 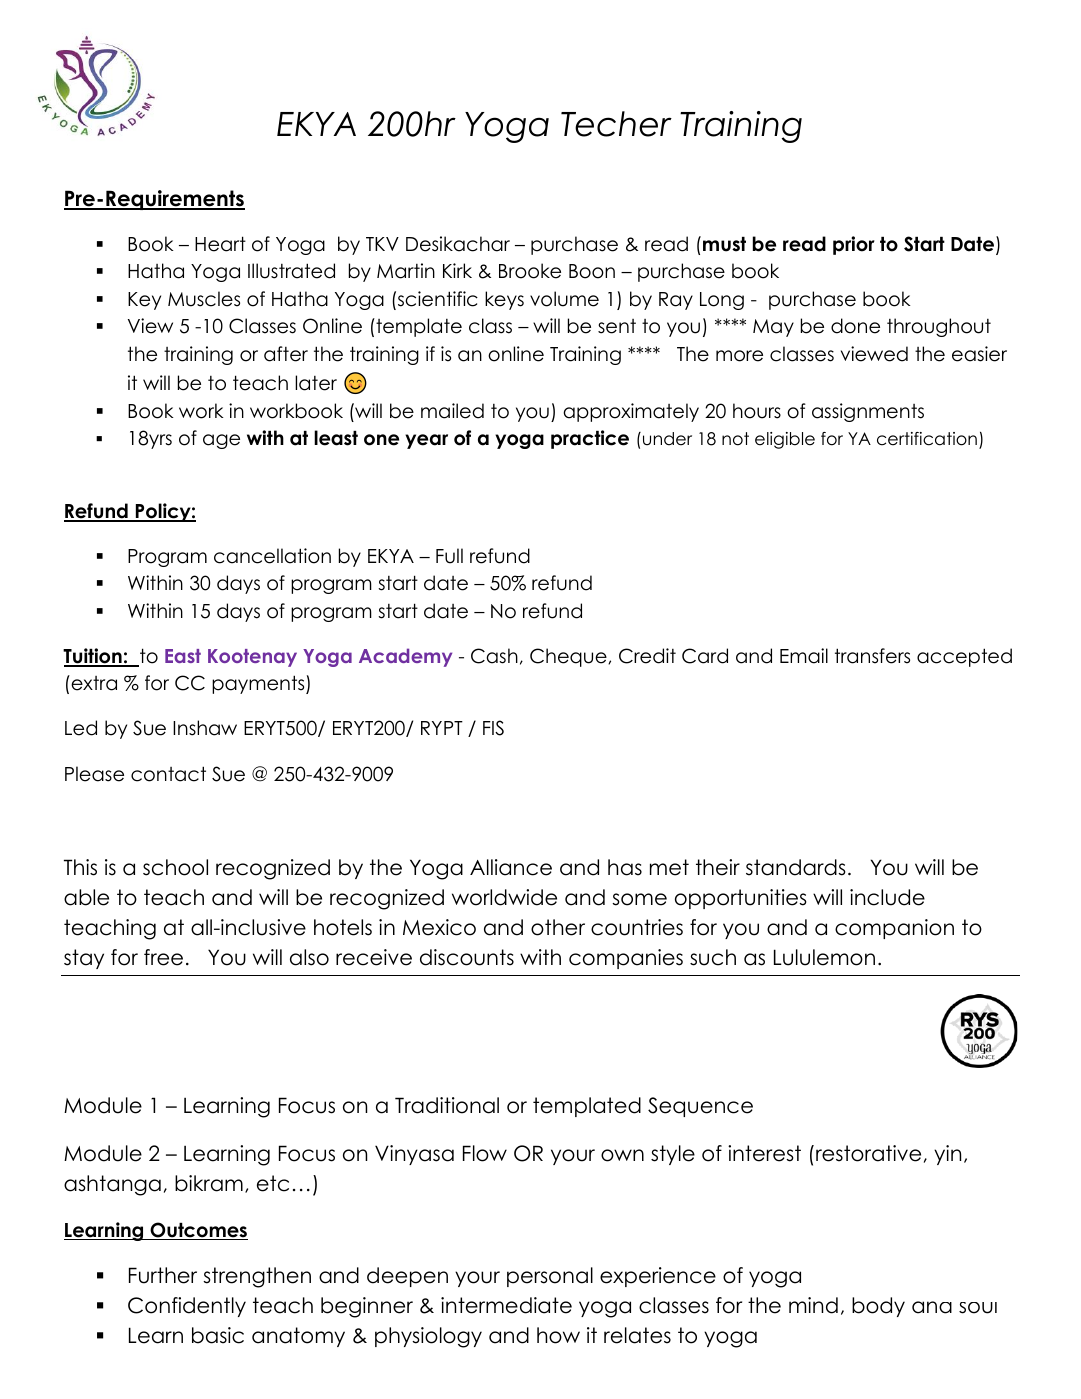 I want to click on Confidently, so click(x=187, y=1307).
